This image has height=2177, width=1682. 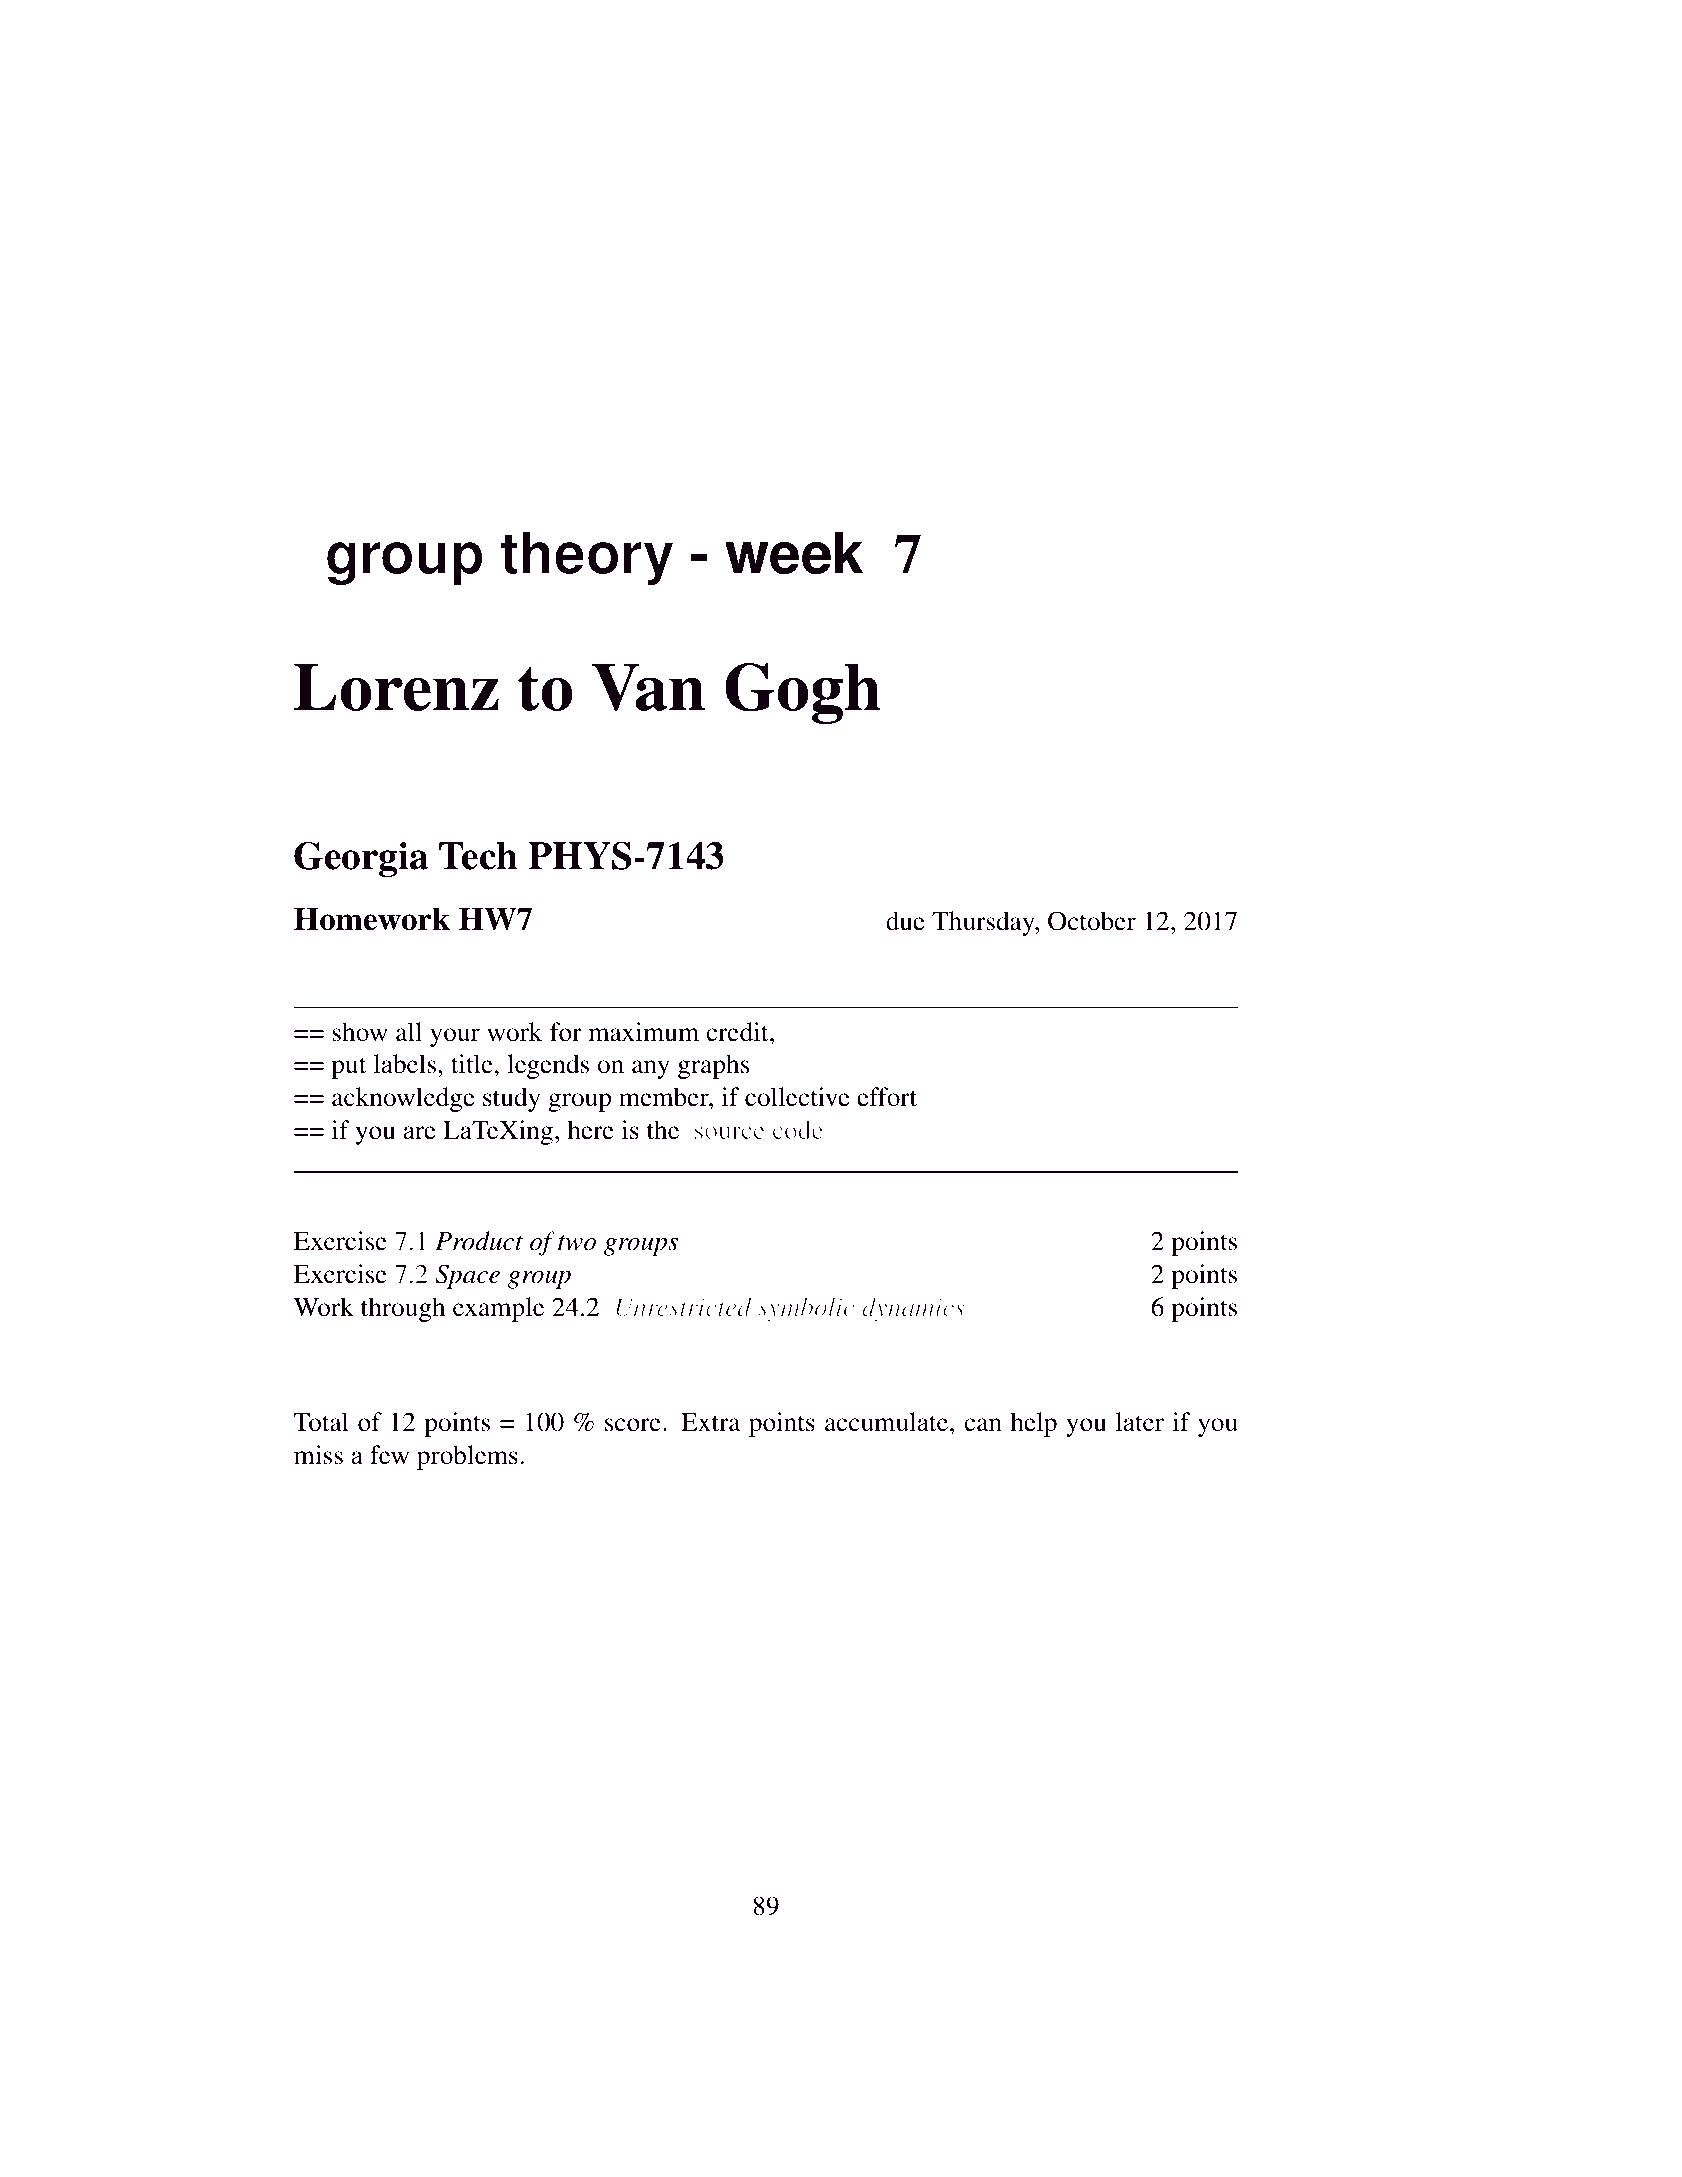 I want to click on due, so click(x=905, y=921).
